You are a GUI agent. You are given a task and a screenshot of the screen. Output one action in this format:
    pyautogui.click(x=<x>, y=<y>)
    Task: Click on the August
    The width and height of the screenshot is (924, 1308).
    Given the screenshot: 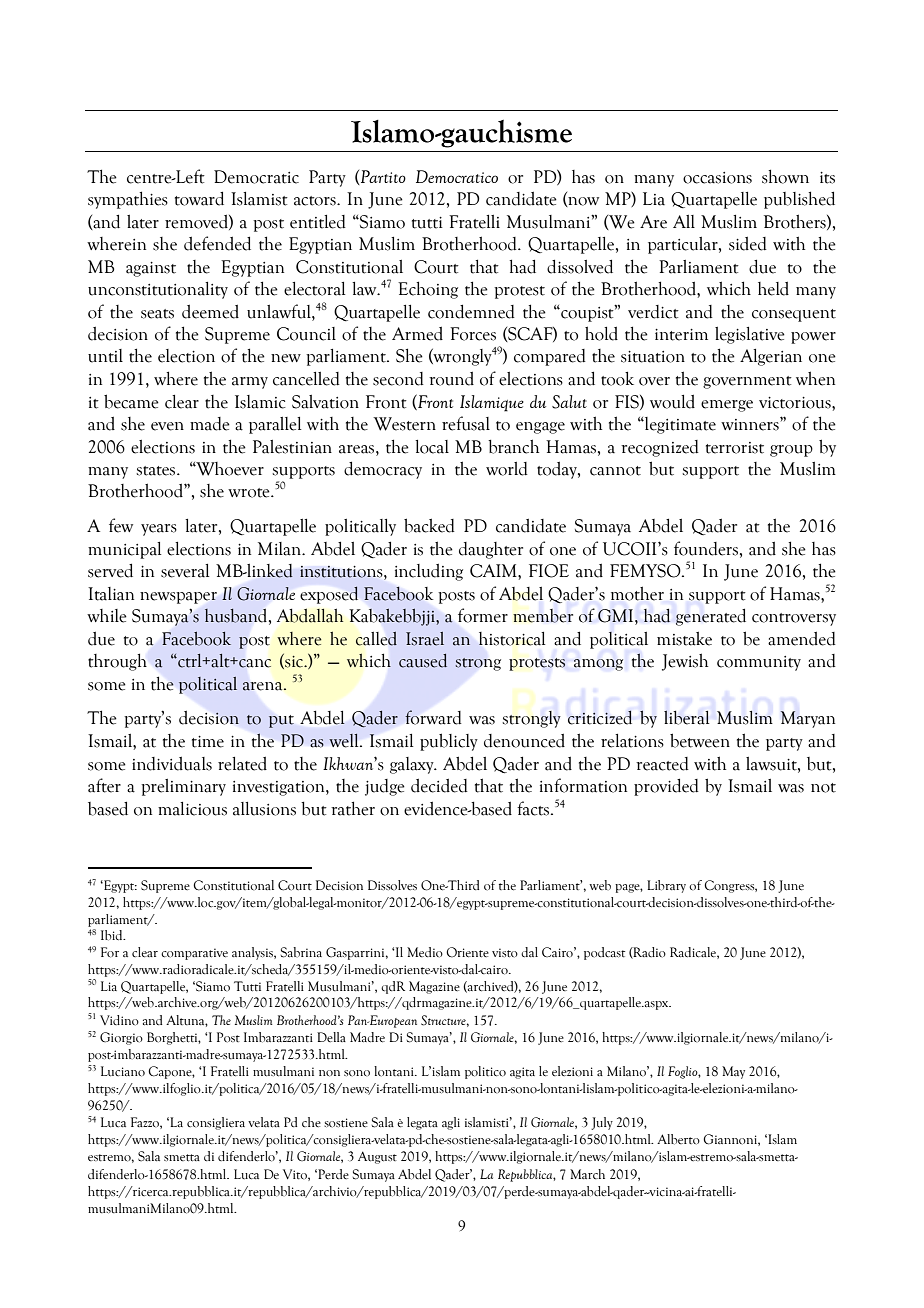 What is the action you would take?
    pyautogui.click(x=377, y=1157)
